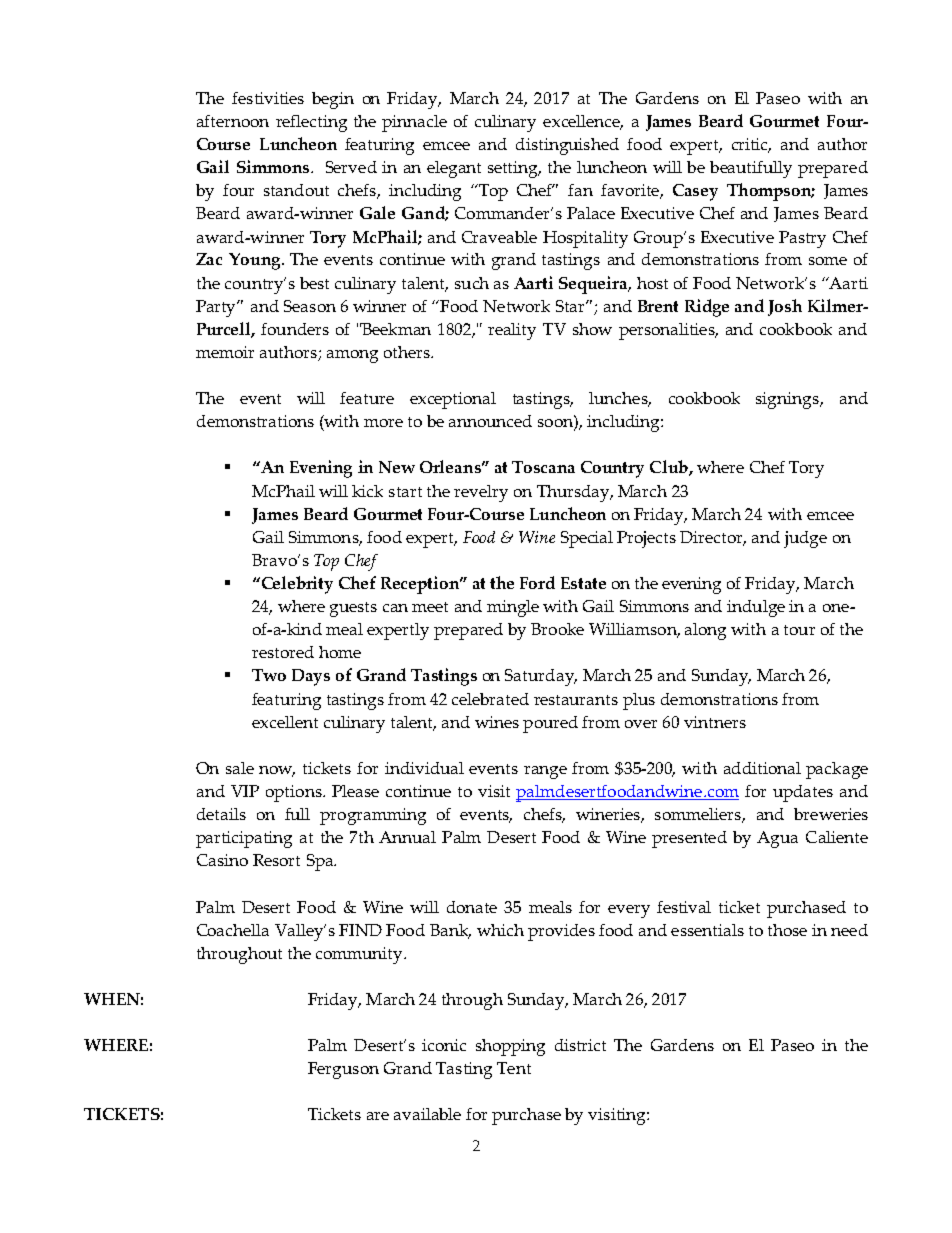 The width and height of the screenshot is (952, 1233). What do you see at coordinates (276, 860) in the screenshot?
I see `Resort` at bounding box center [276, 860].
